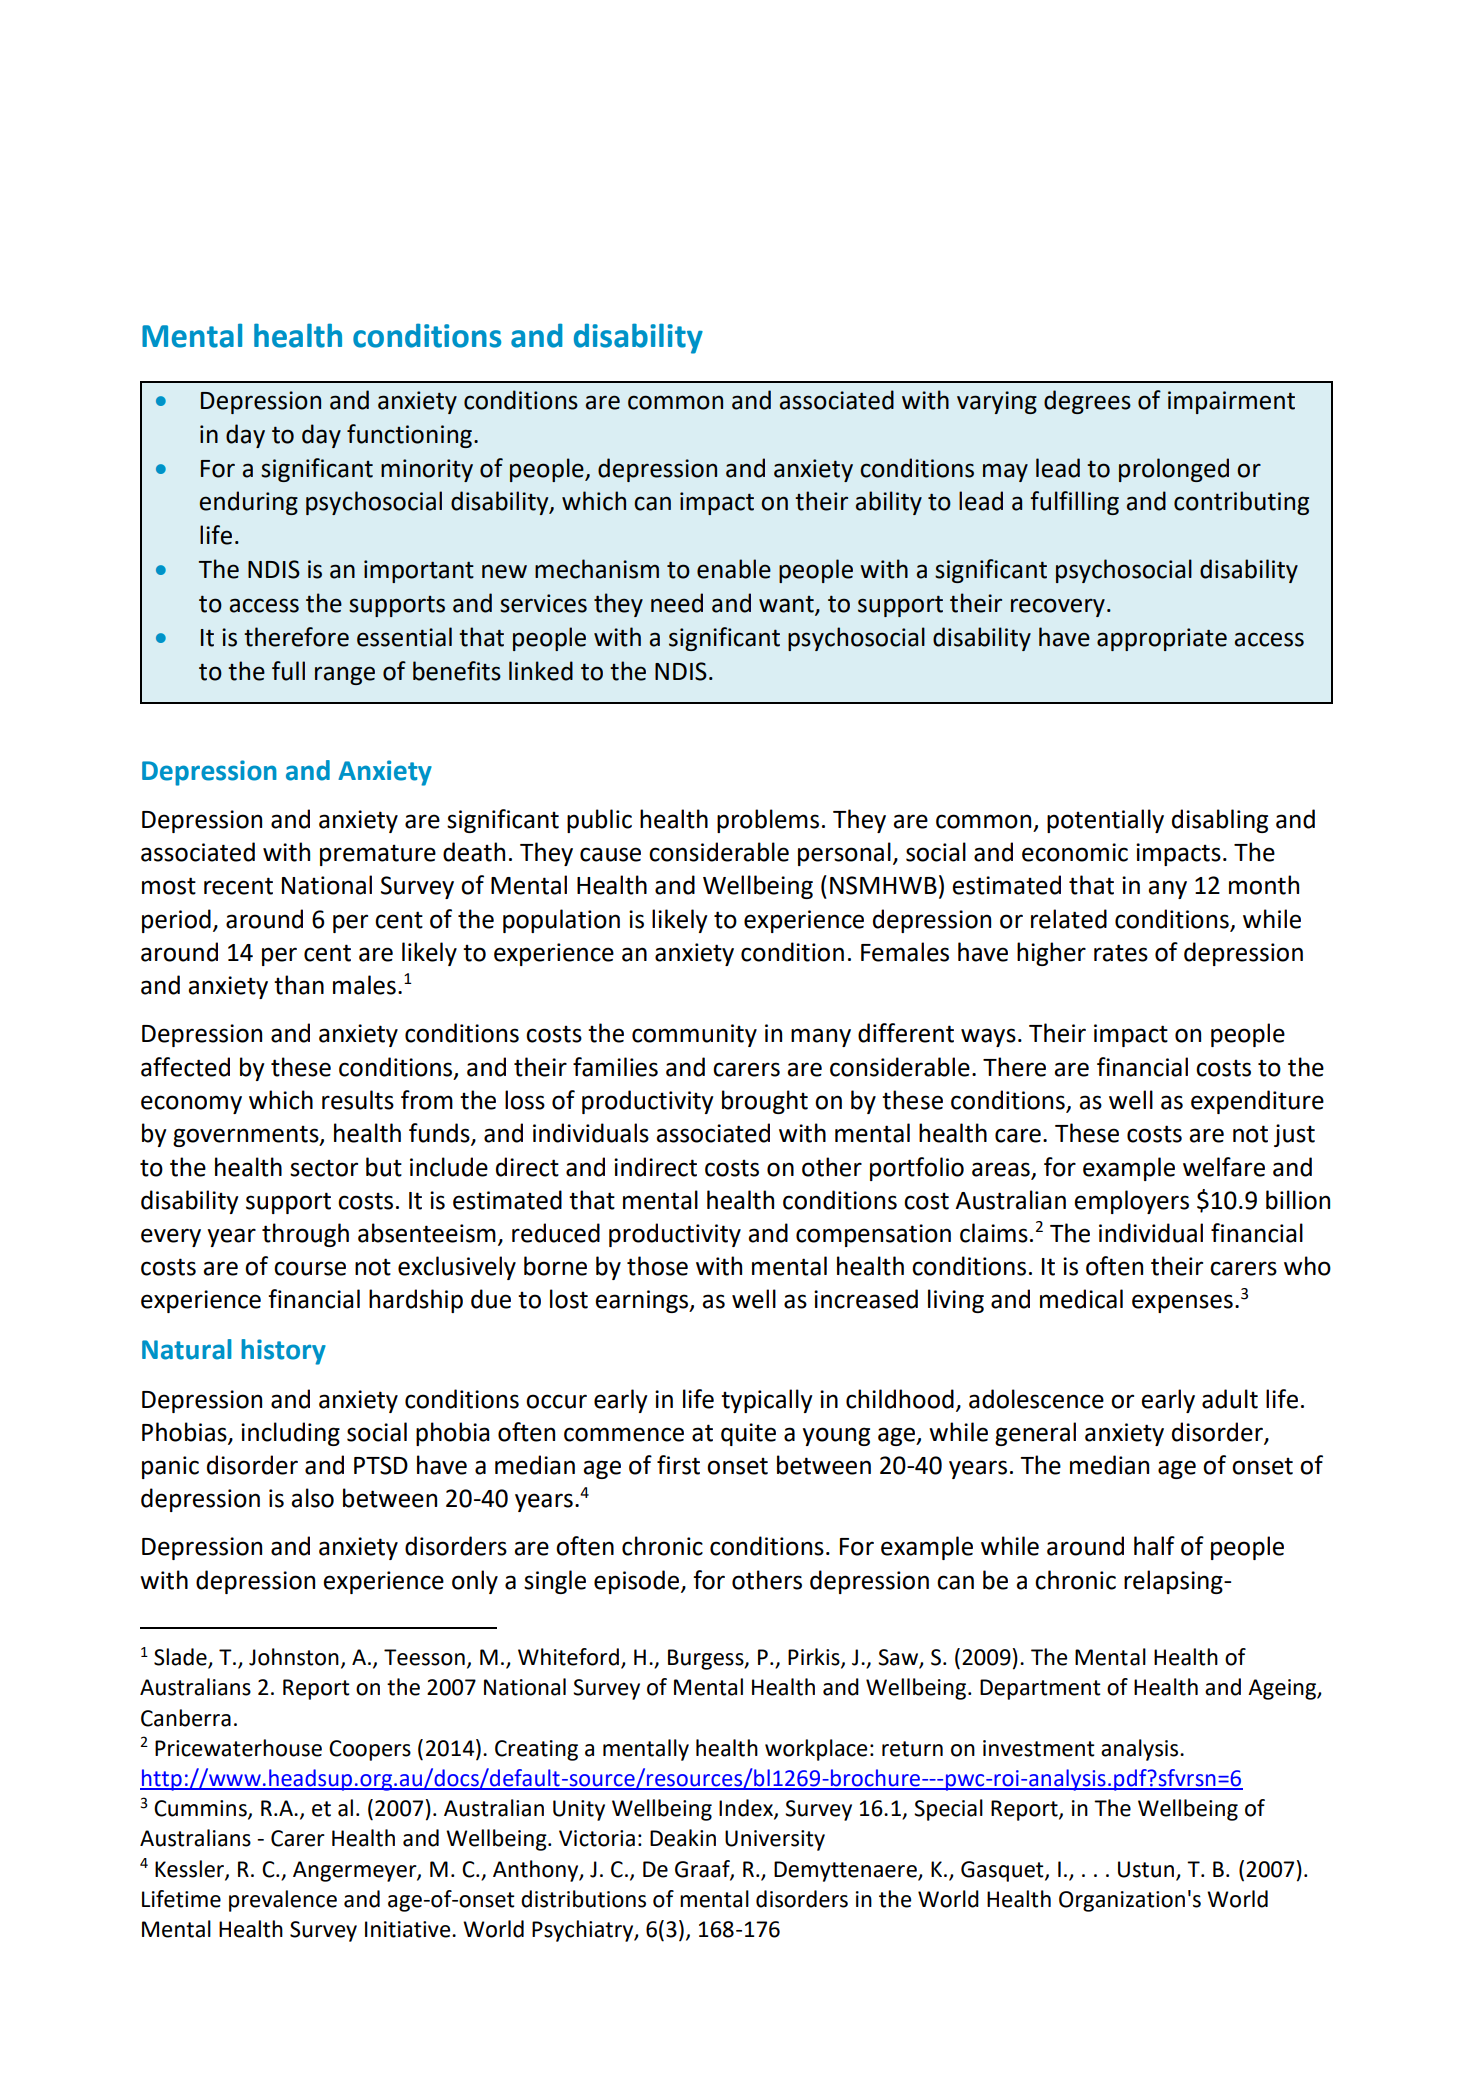 The height and width of the page is (2084, 1473). Describe the element at coordinates (283, 1901) in the page. I see `prevalence` at that location.
